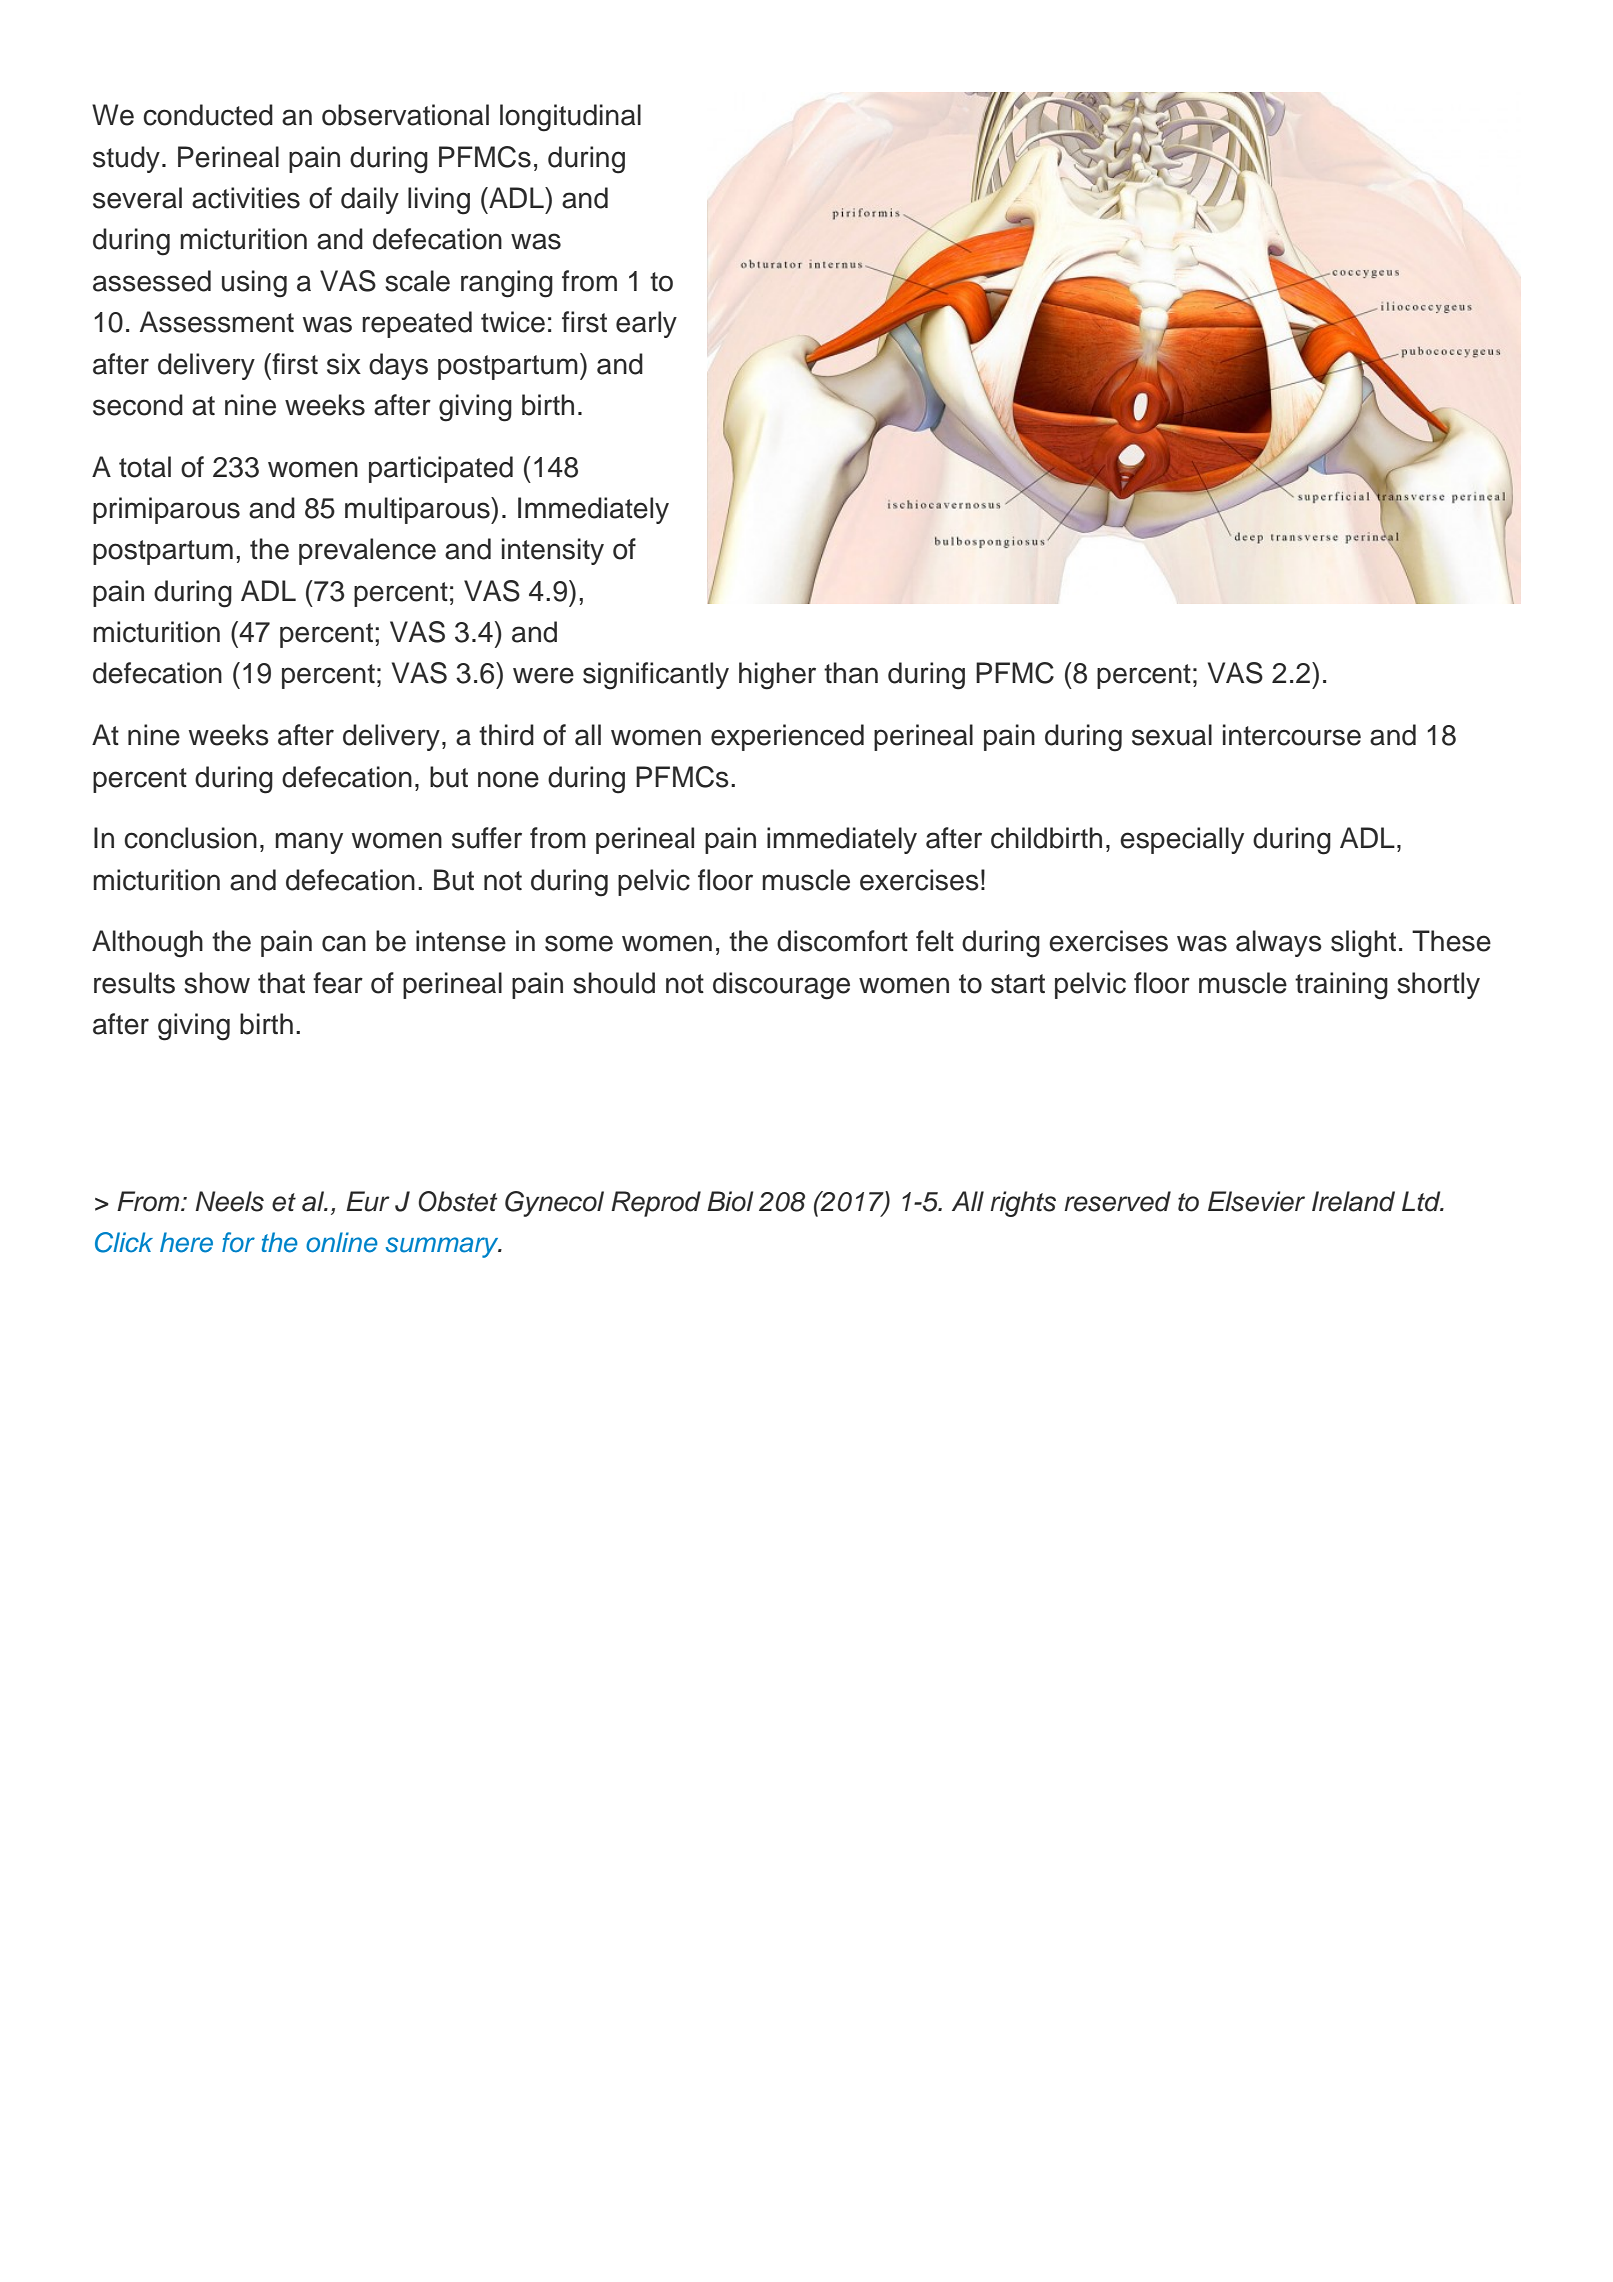  Describe the element at coordinates (208, 115) in the document. I see `conducted` at that location.
